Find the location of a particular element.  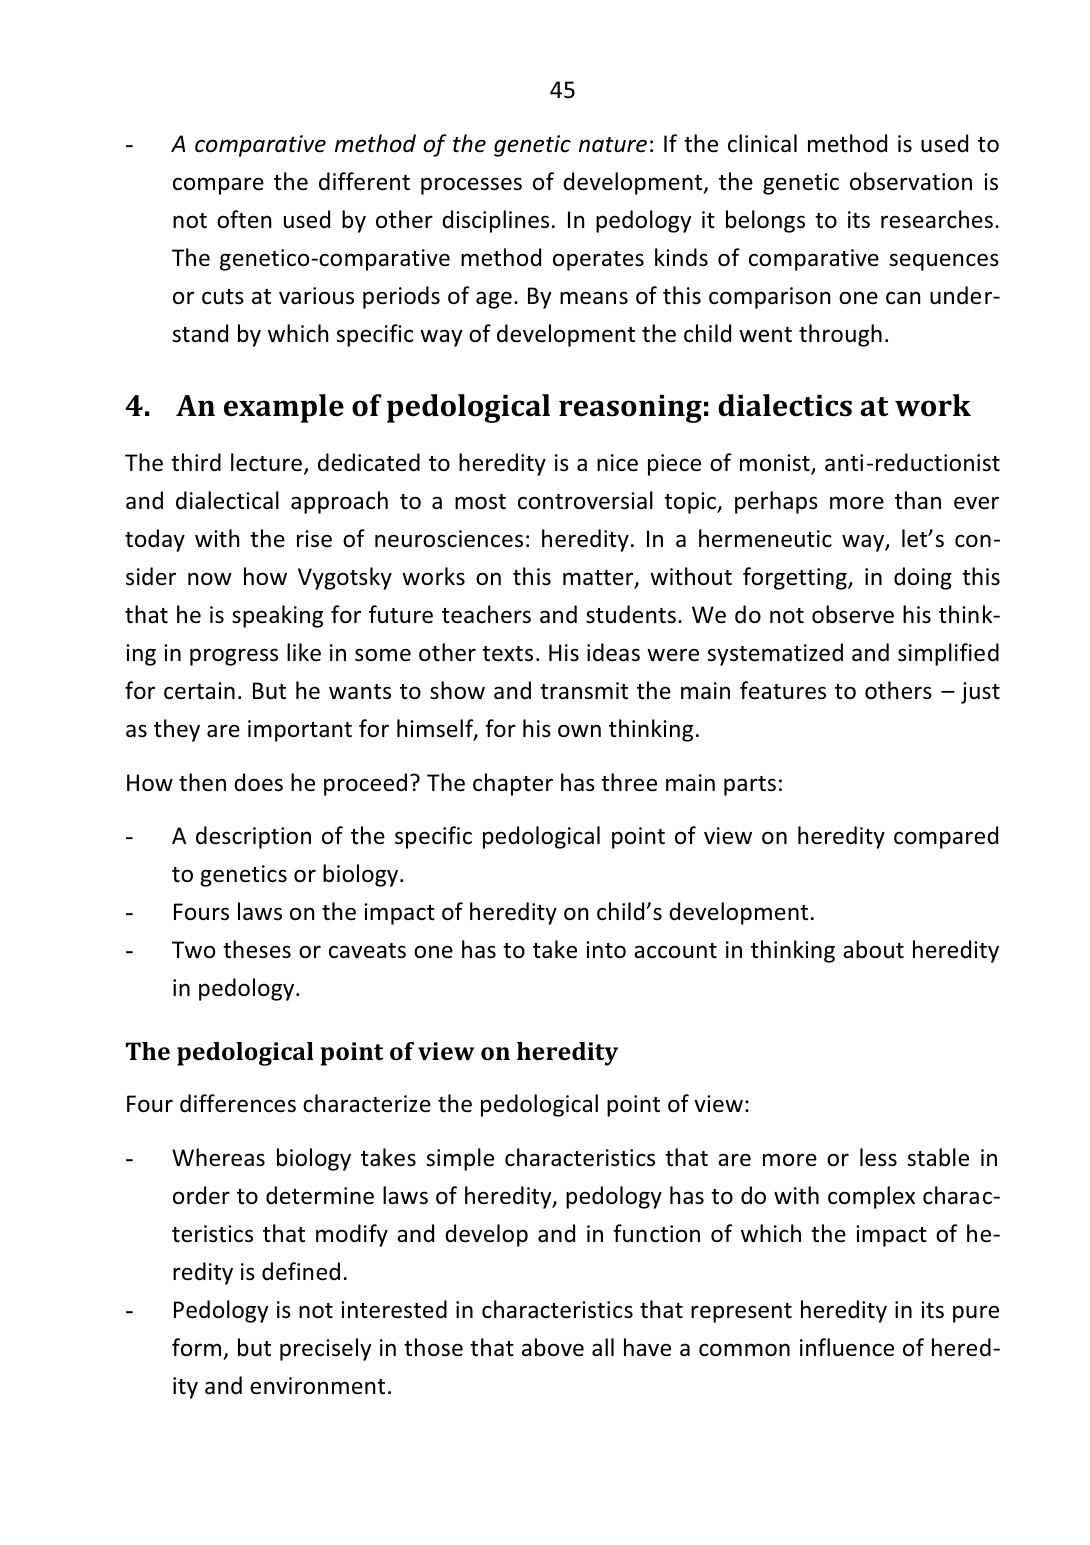

often is located at coordinates (244, 219).
